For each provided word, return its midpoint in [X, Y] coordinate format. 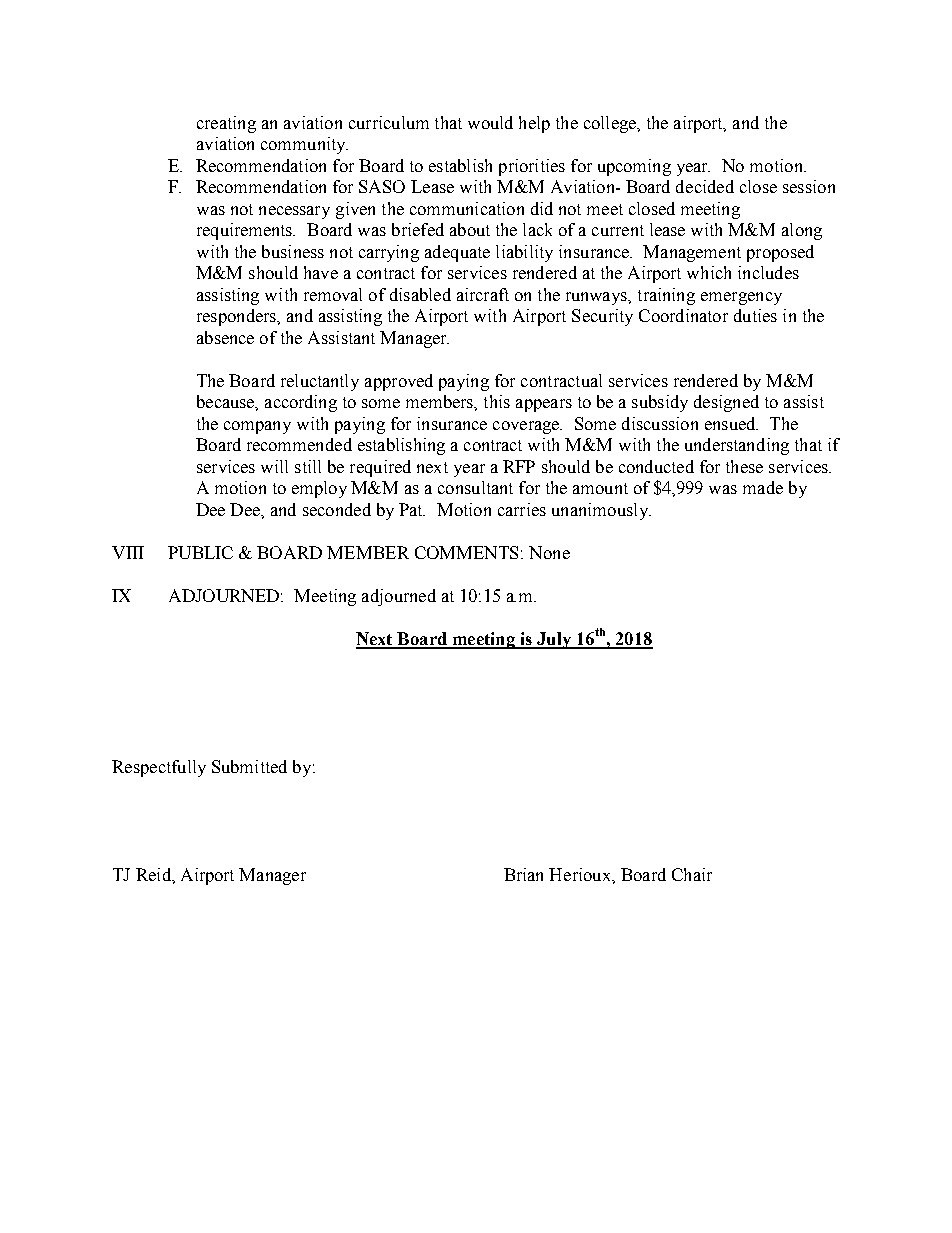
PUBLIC [200, 552]
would [490, 122]
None [549, 552]
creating [226, 124]
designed [726, 403]
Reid [154, 874]
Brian [523, 874]
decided [705, 186]
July [554, 640]
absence [225, 337]
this [497, 401]
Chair [692, 874]
